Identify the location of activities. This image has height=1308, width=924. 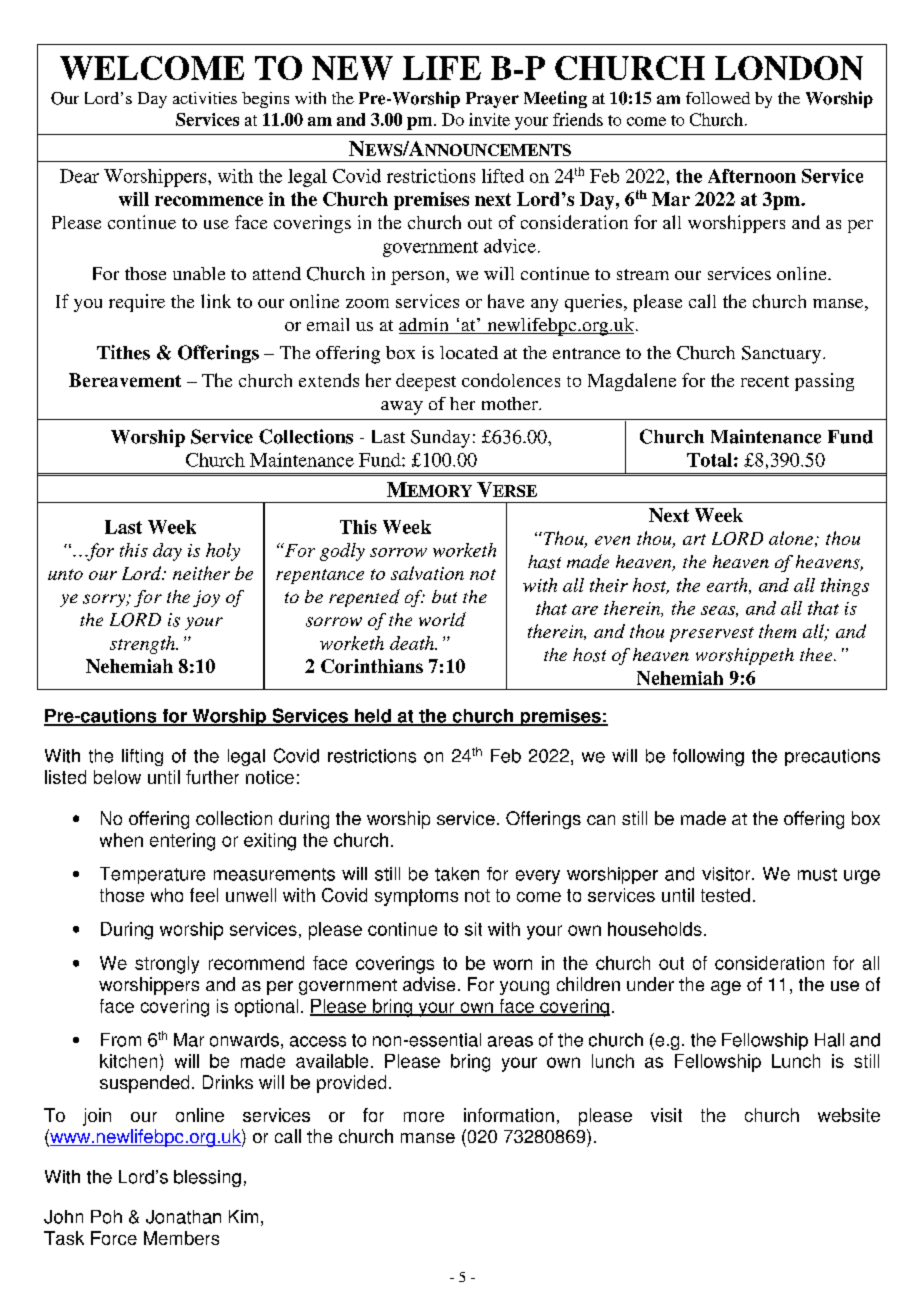
(205, 98).
